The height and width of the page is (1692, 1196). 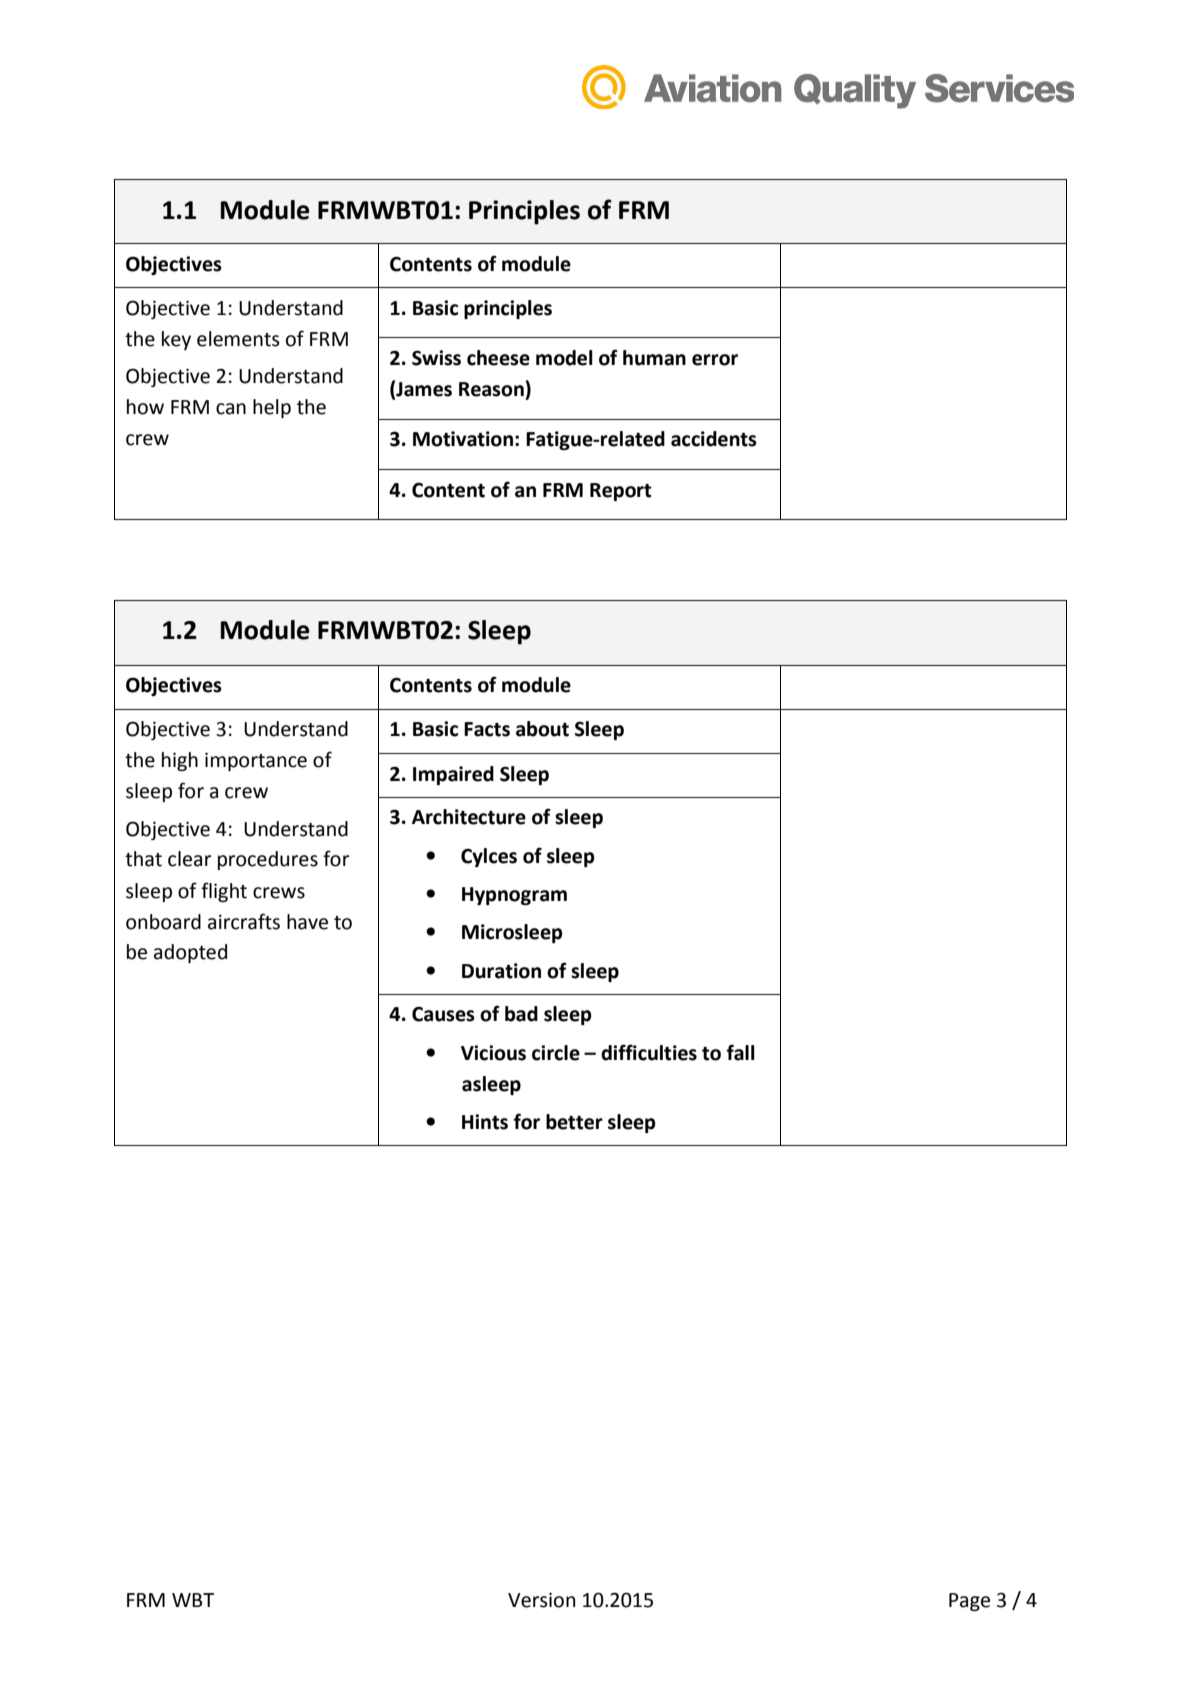 I want to click on can, so click(x=231, y=409).
